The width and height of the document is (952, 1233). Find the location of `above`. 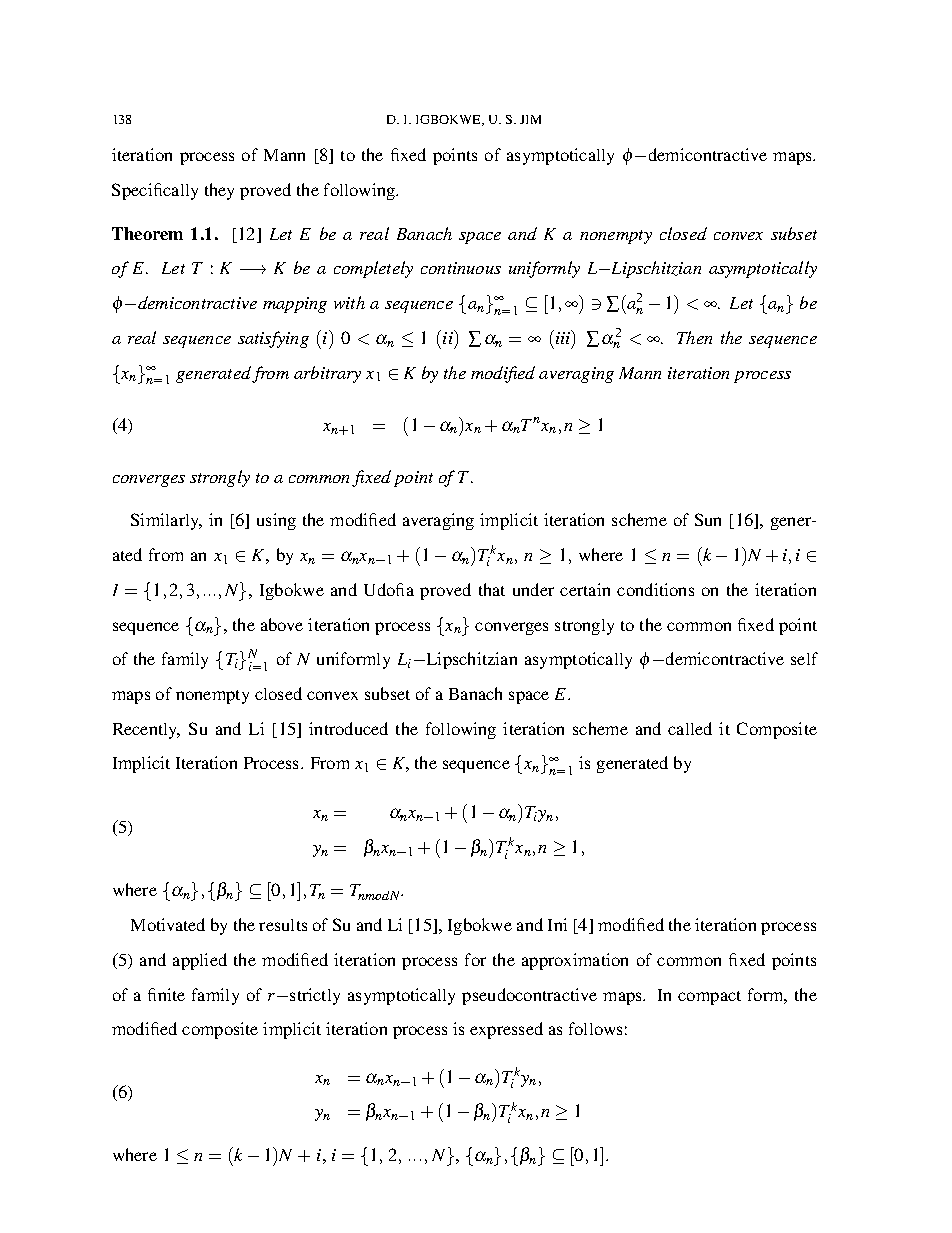

above is located at coordinates (282, 624).
